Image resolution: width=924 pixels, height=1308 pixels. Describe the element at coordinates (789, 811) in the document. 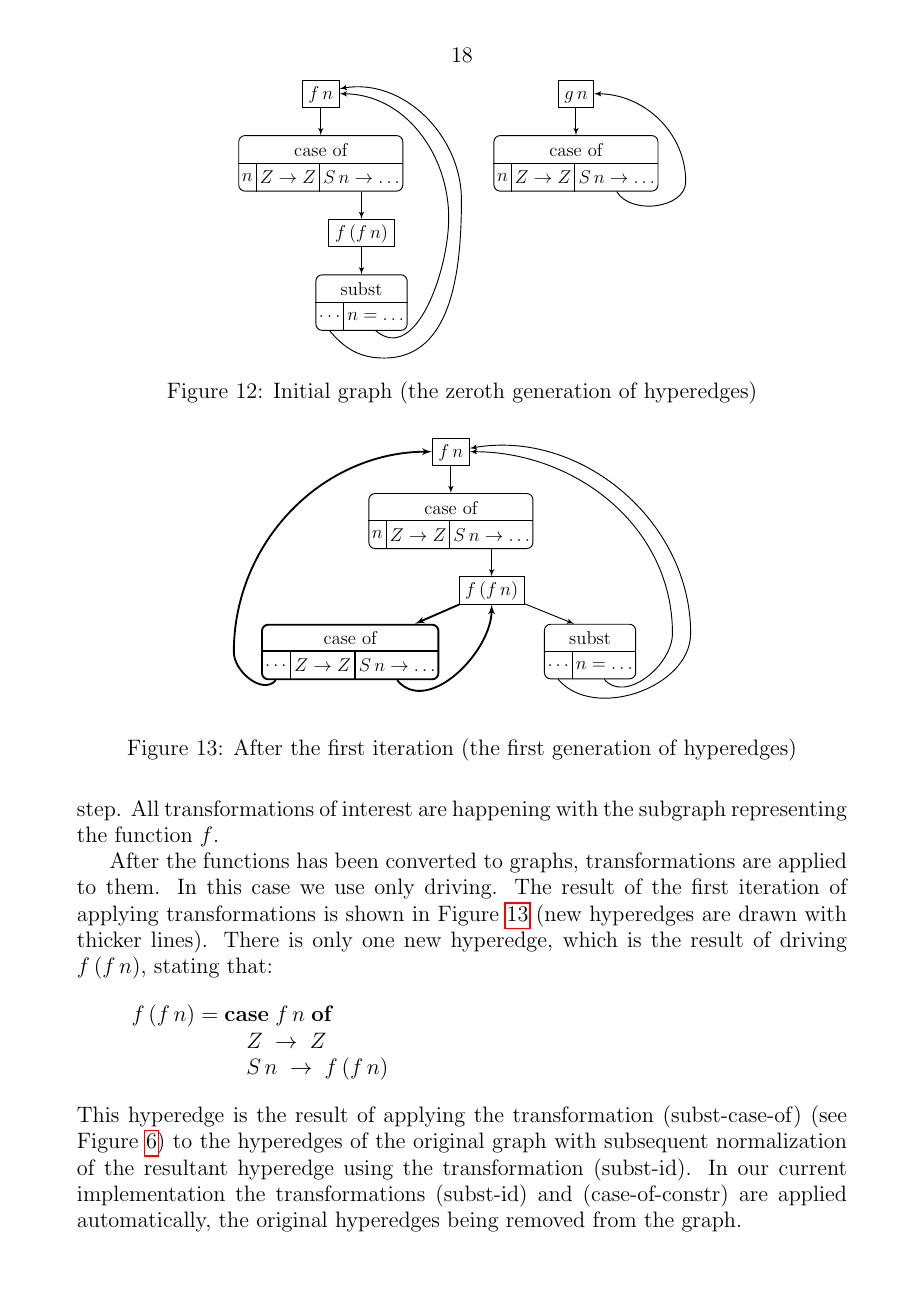

I see `representing` at that location.
